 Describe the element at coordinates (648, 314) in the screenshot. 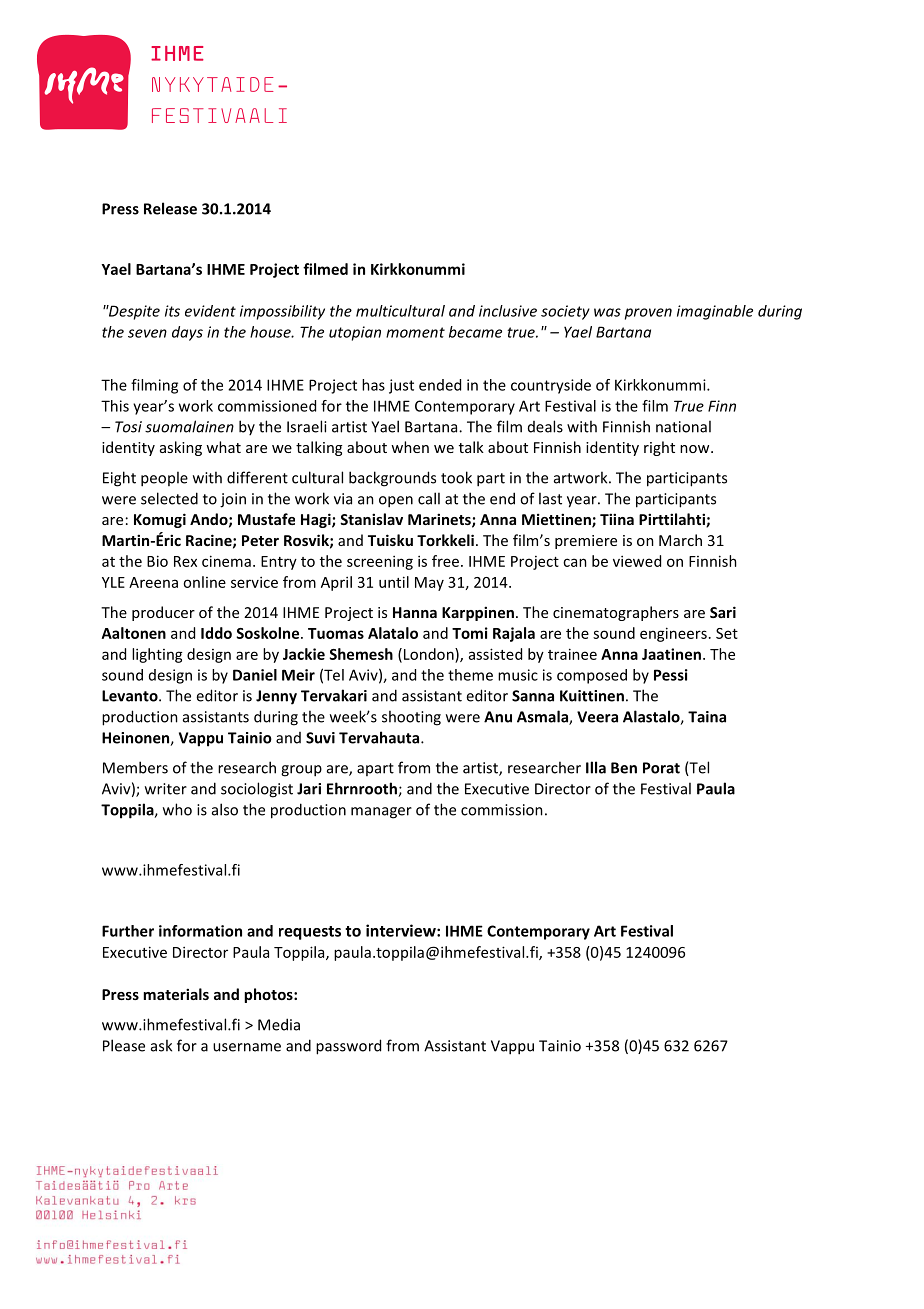

I see `proven` at that location.
